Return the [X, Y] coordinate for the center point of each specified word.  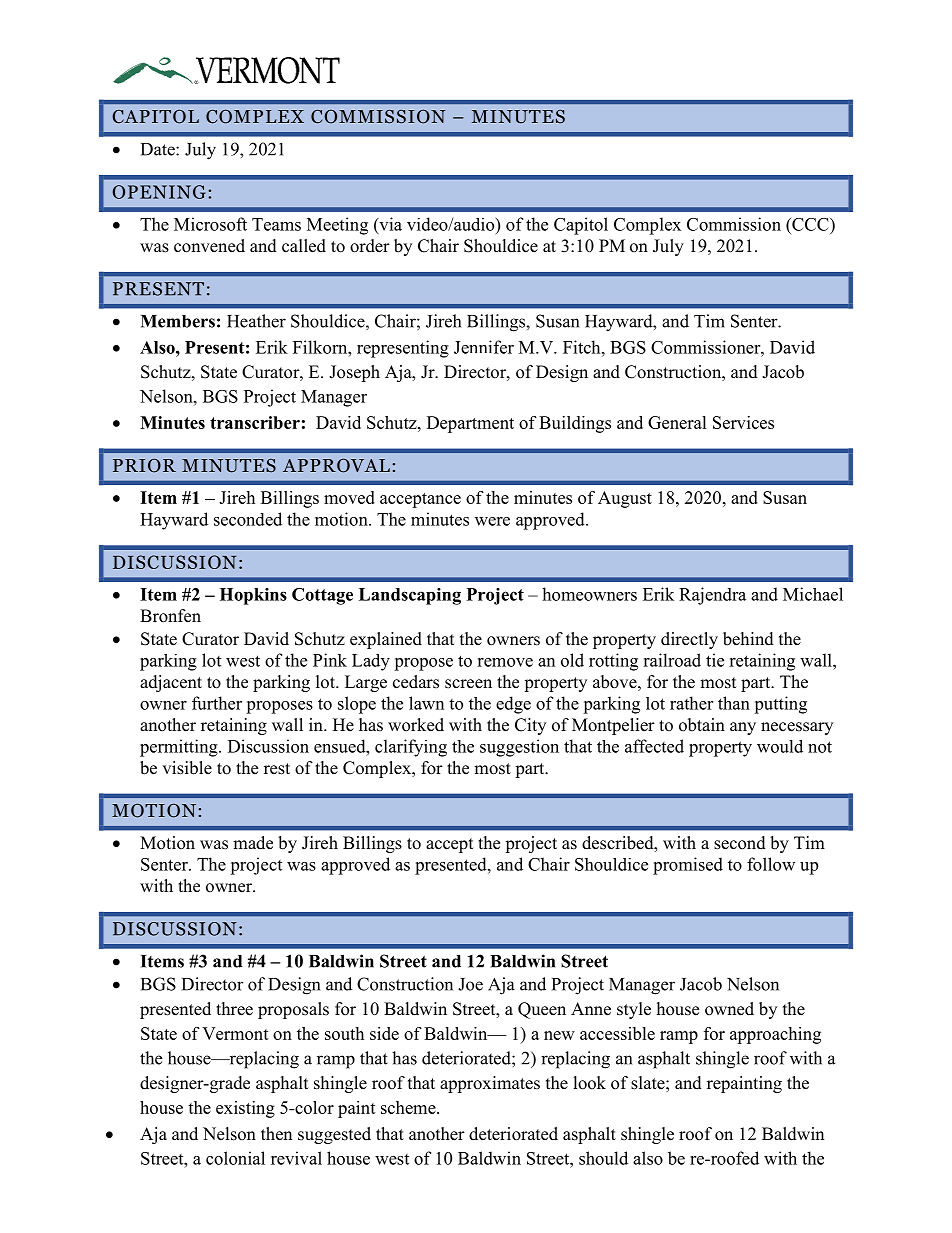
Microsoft [210, 224]
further [217, 703]
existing [245, 1109]
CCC [810, 224]
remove [505, 662]
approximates [490, 1084]
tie [715, 660]
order [370, 246]
